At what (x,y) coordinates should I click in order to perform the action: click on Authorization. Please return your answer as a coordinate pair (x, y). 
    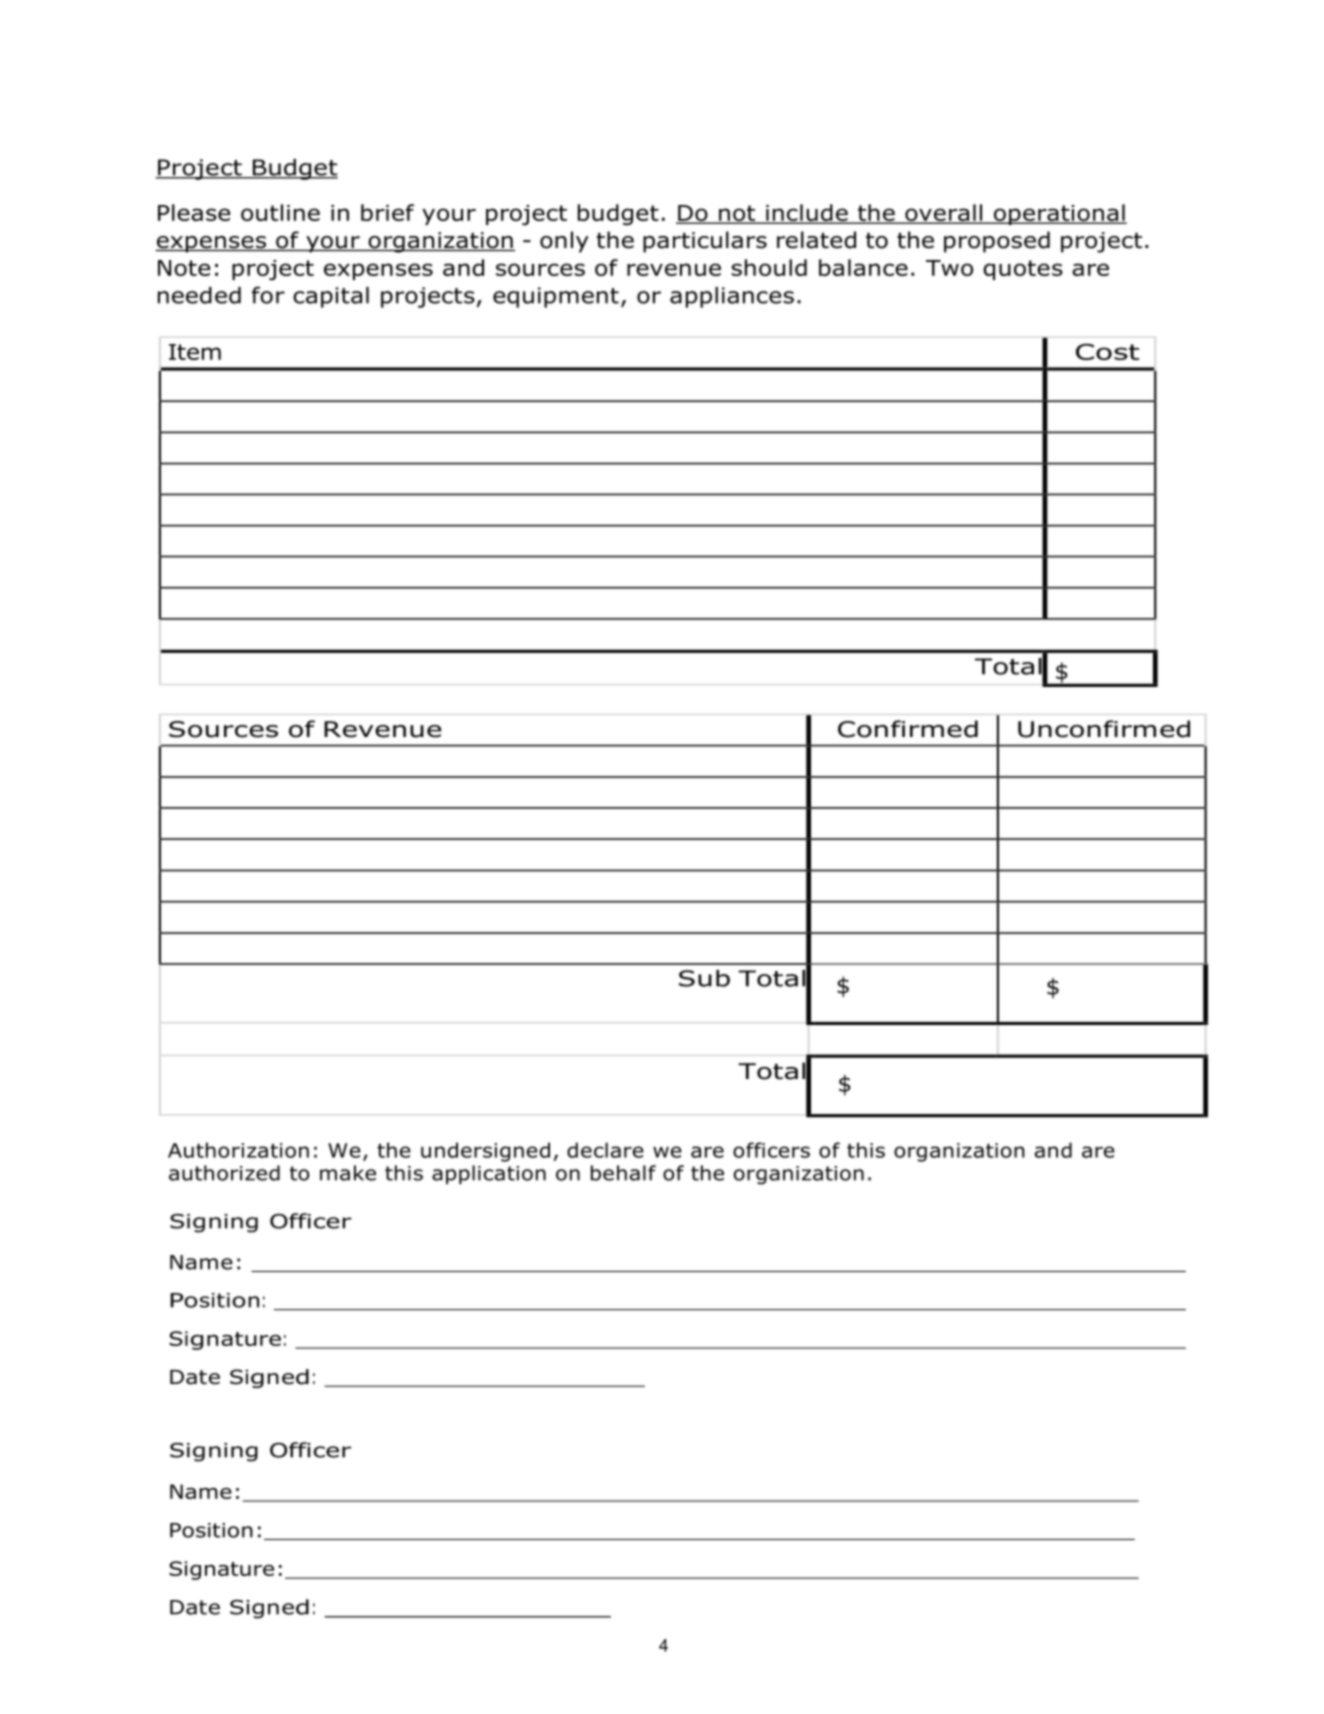
    Looking at the image, I should click on (238, 1150).
